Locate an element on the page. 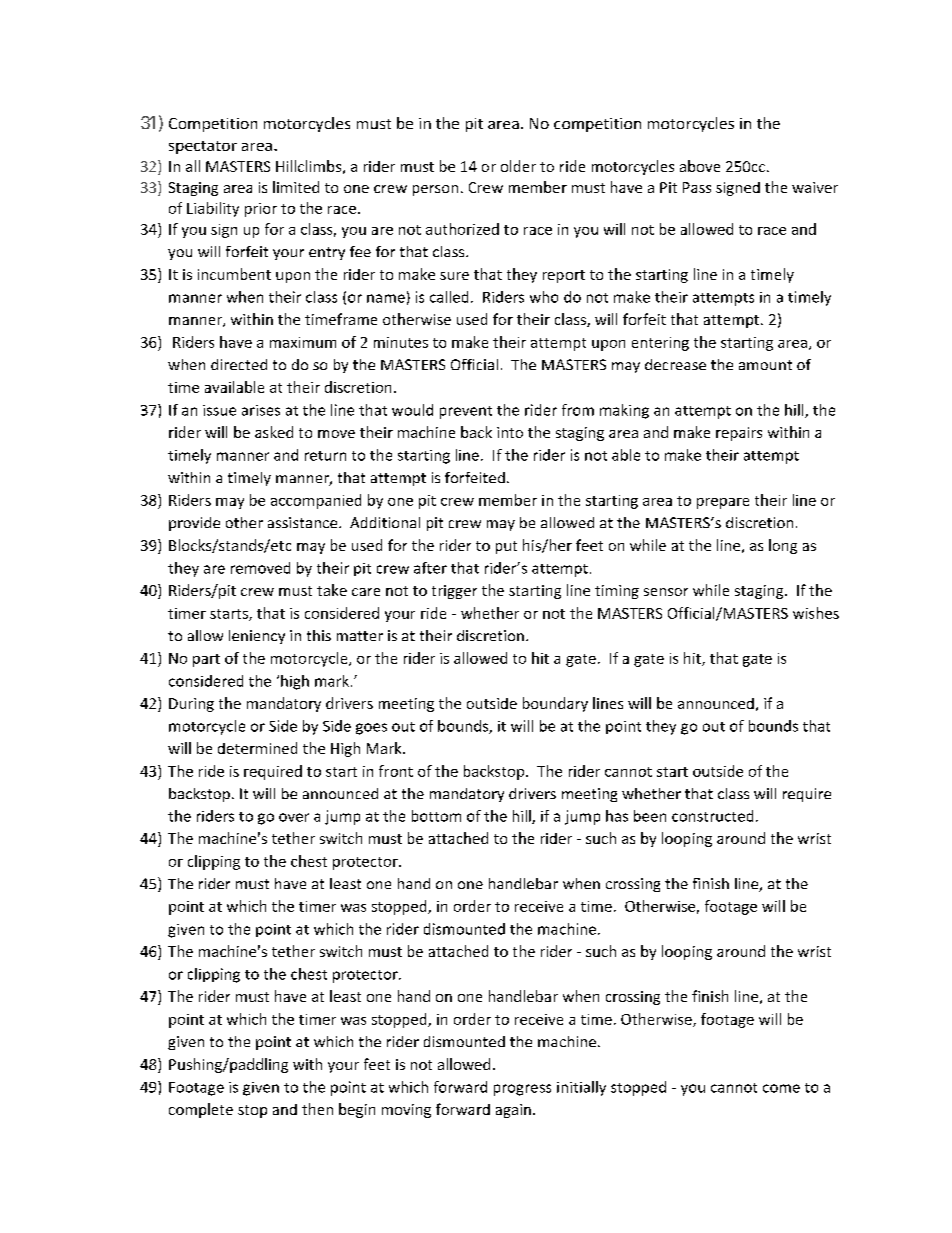 Image resolution: width=952 pixels, height=1233 pixels. then is located at coordinates (317, 1109).
